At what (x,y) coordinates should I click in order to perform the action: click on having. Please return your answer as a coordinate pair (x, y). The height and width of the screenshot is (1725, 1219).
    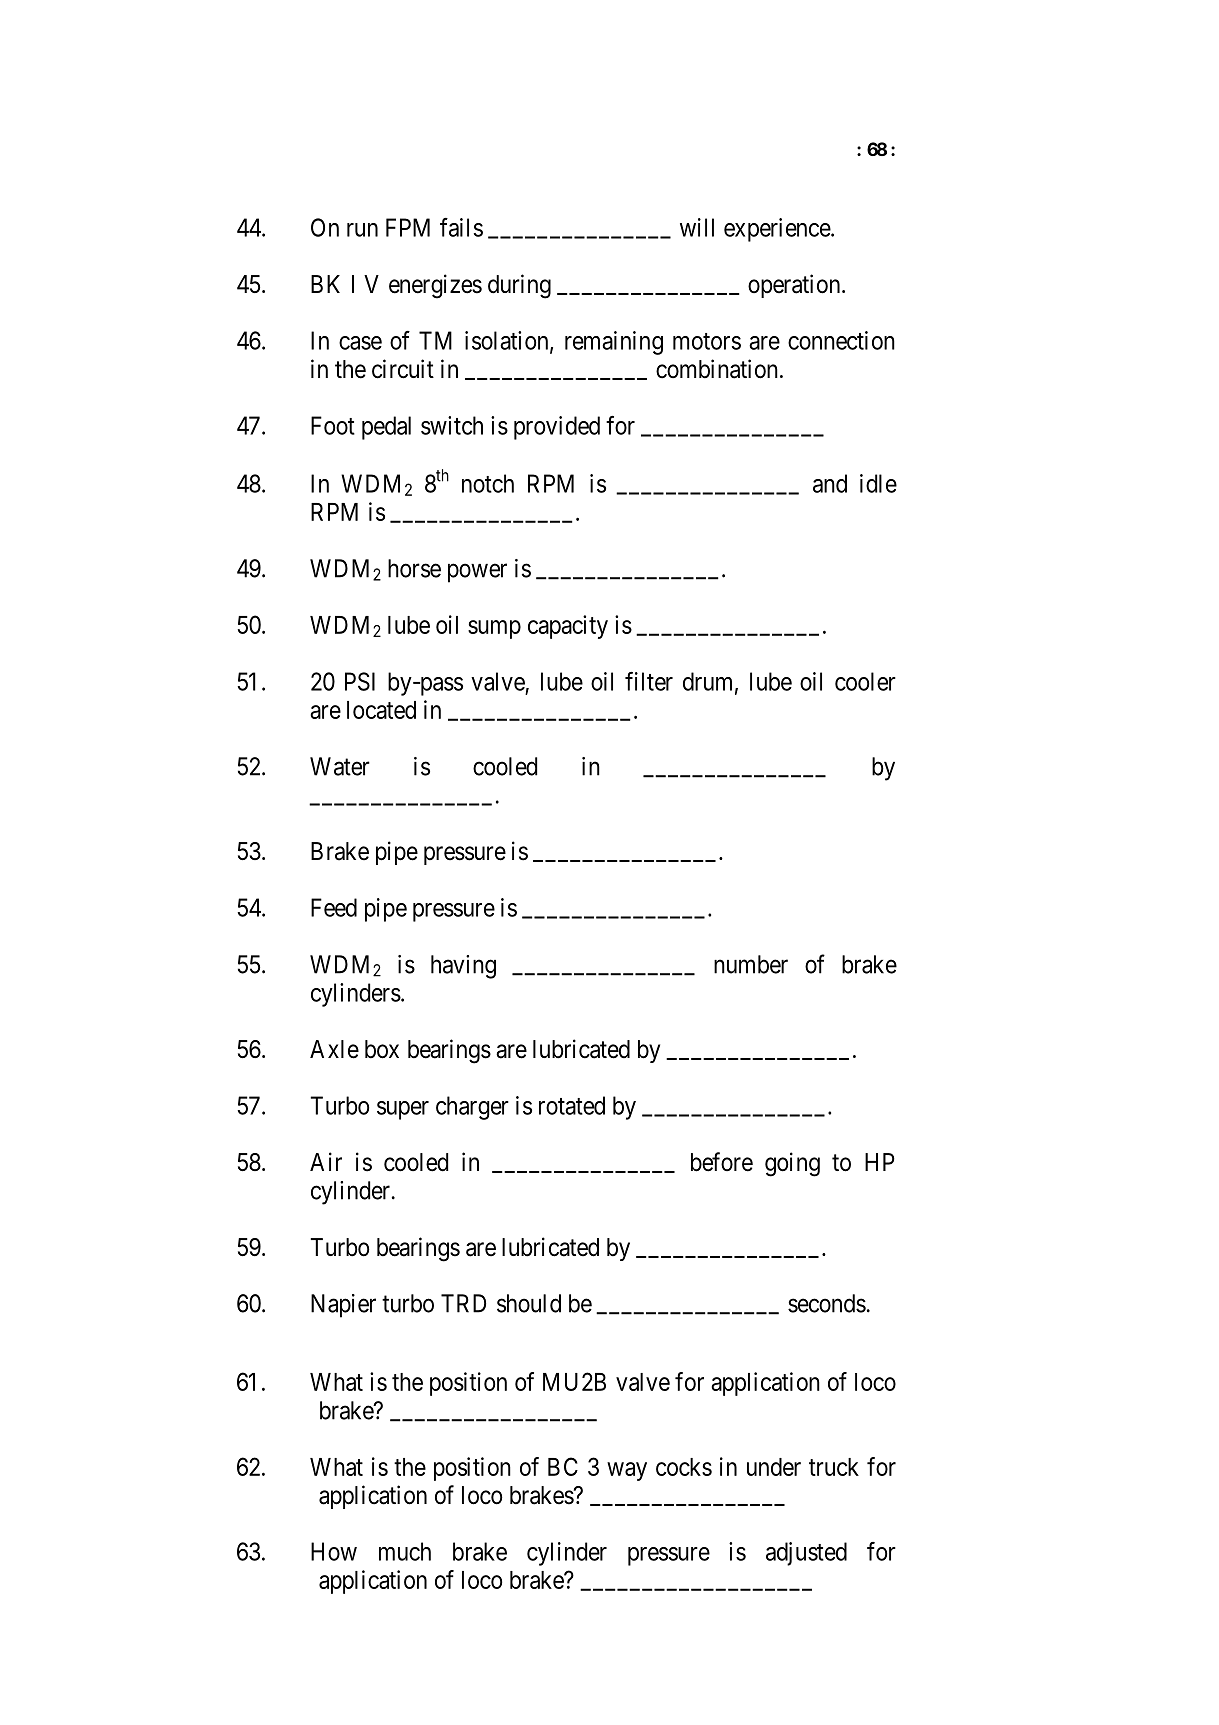
    Looking at the image, I should click on (463, 967).
